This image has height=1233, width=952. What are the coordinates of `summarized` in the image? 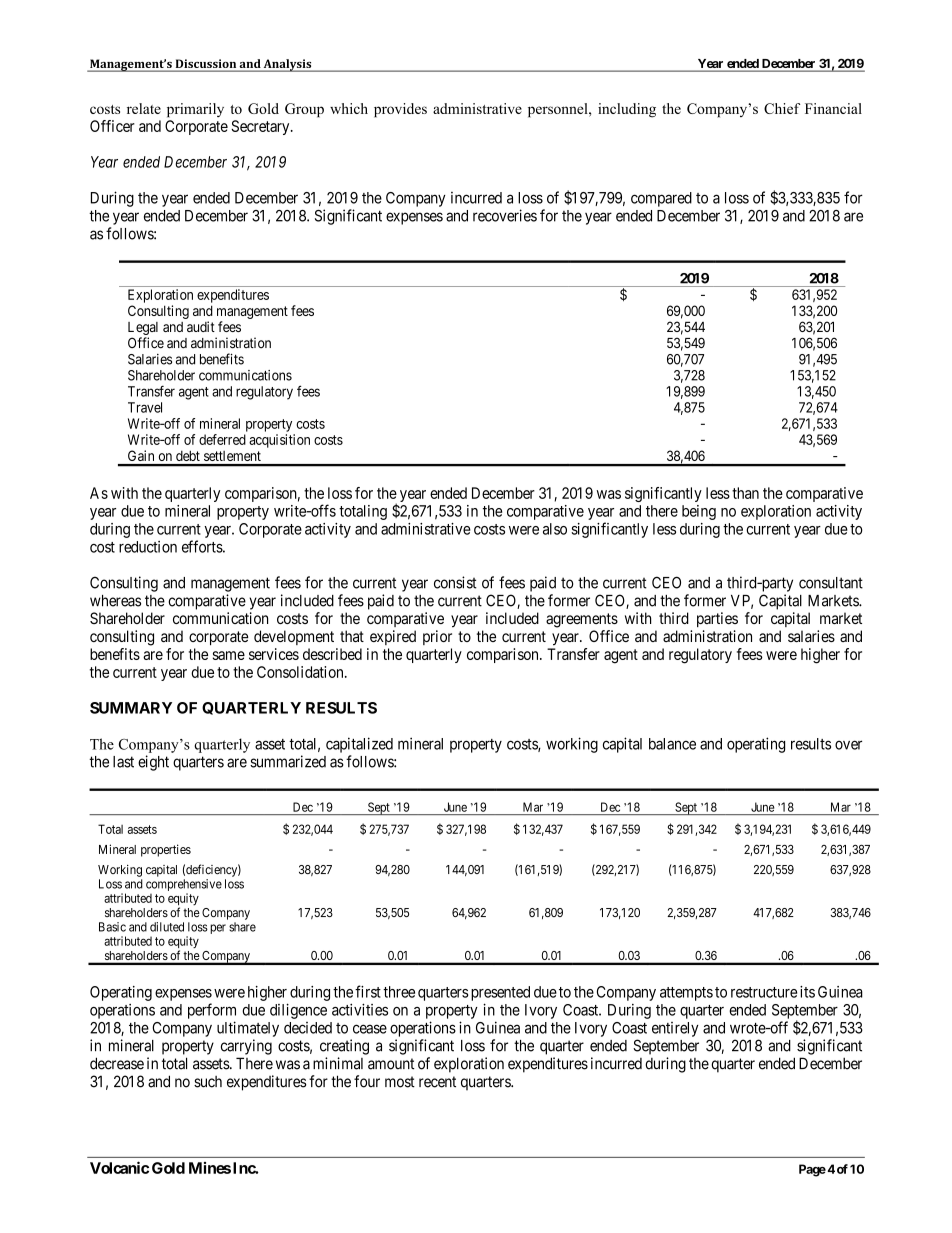 It's located at (288, 761).
